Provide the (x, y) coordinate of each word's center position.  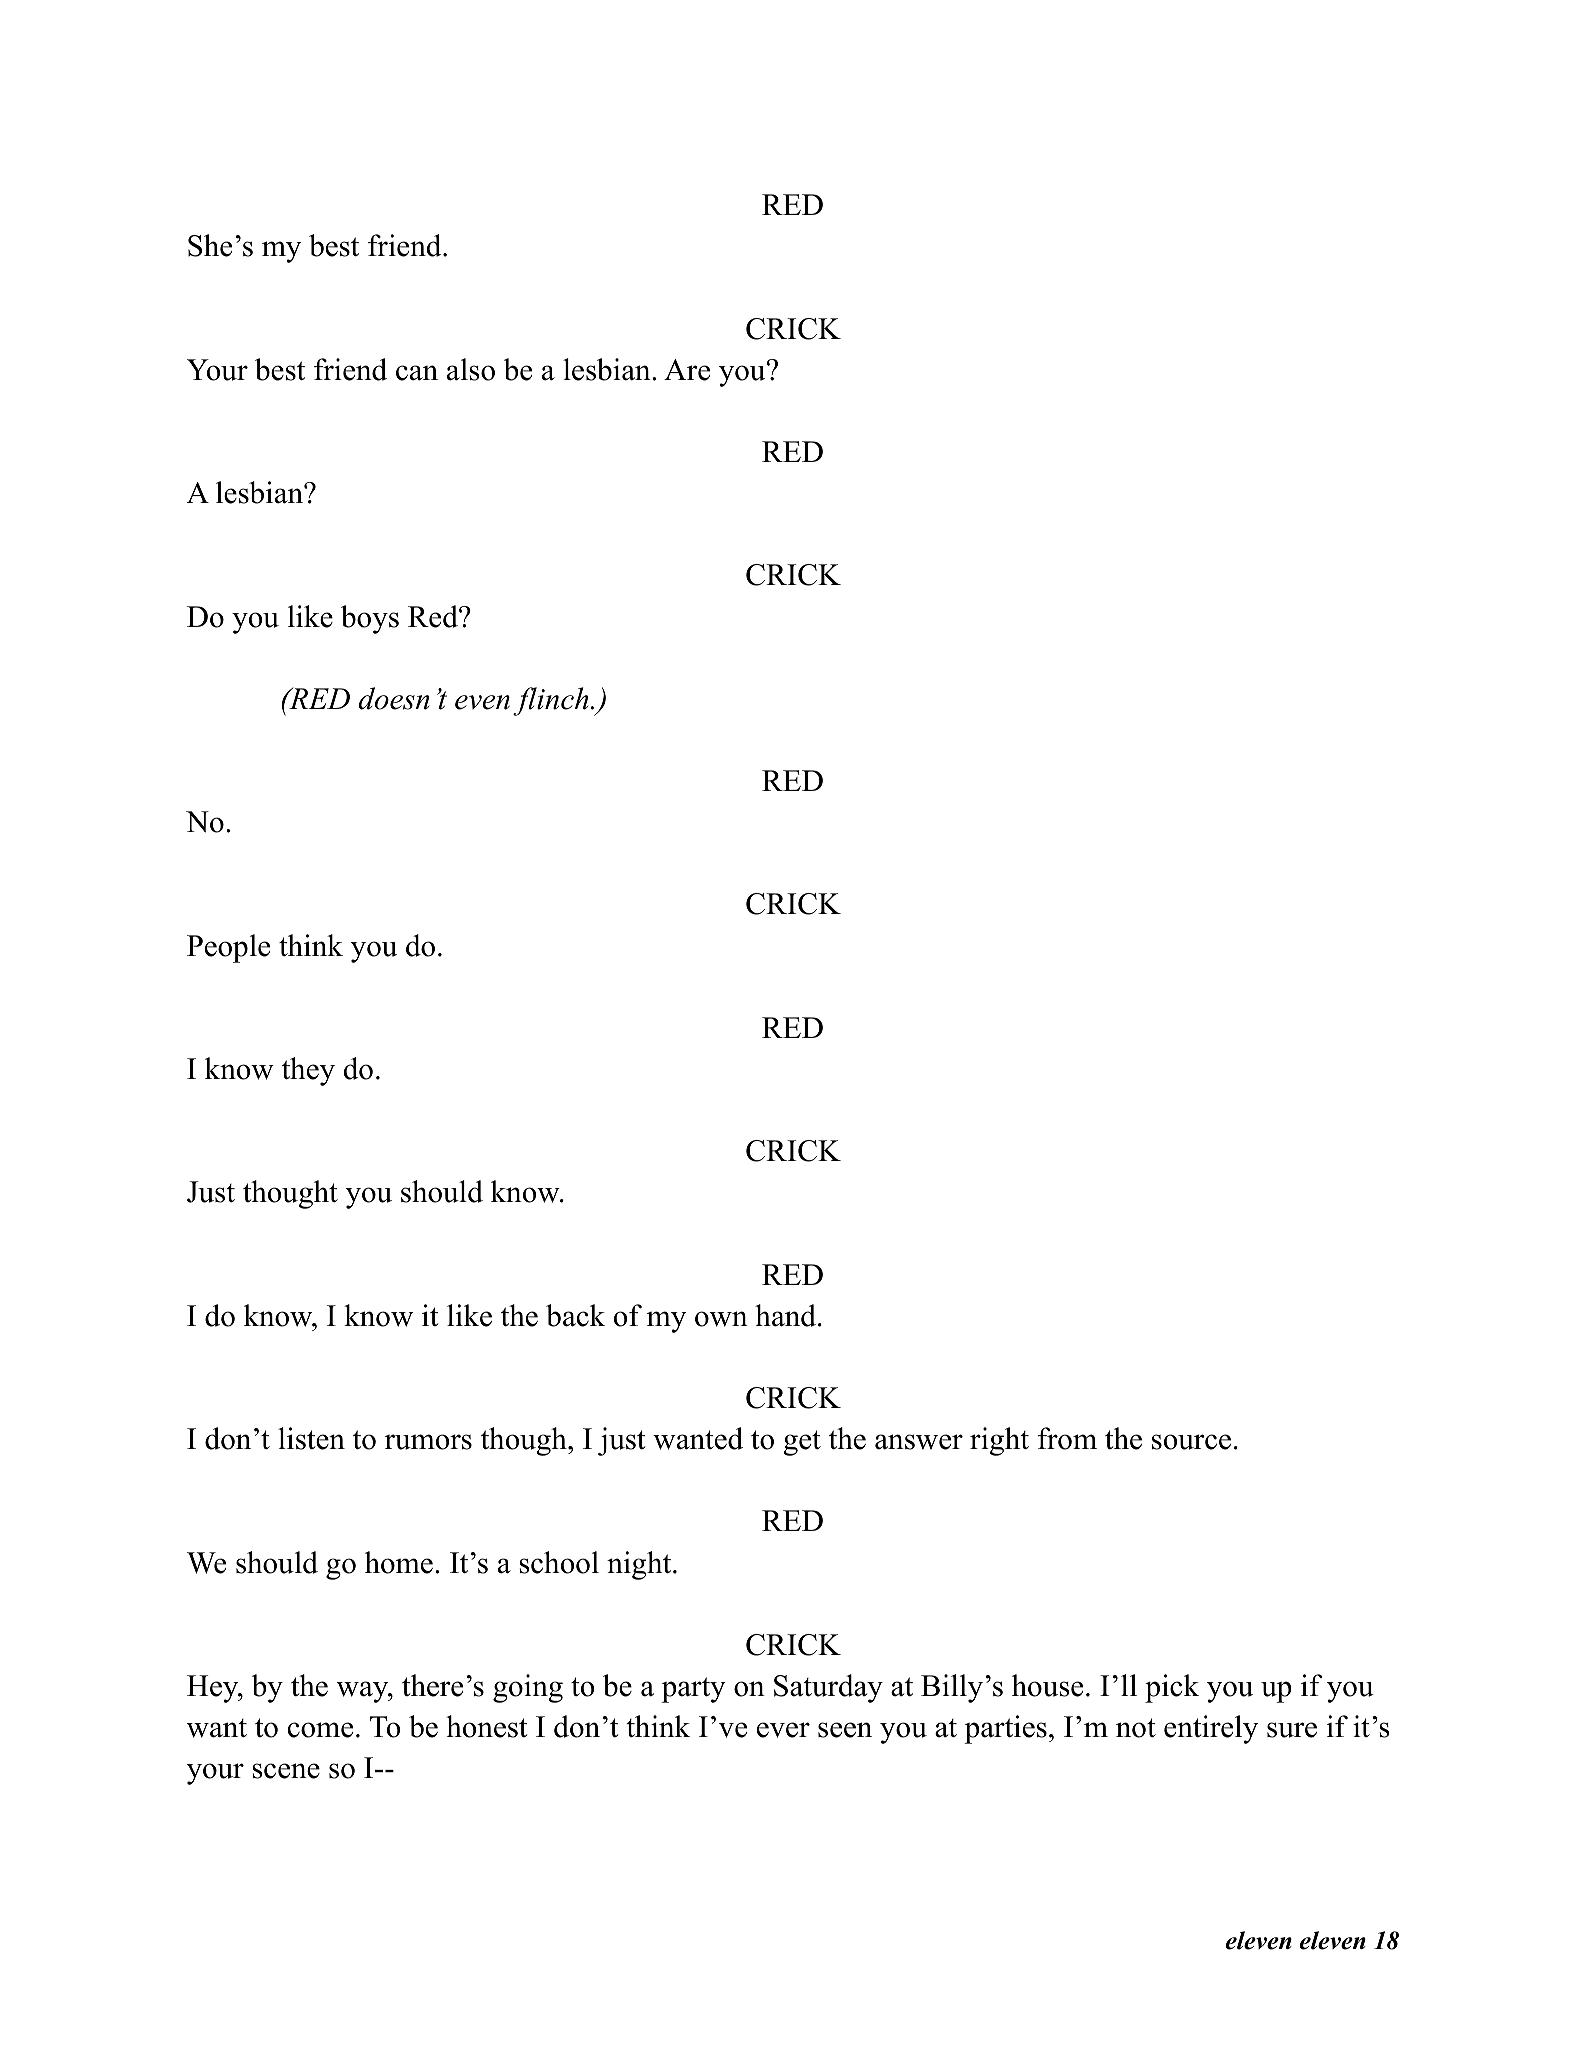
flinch (550, 701)
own (721, 1319)
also (471, 369)
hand (785, 1315)
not (1136, 1728)
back (575, 1315)
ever (783, 1730)
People (228, 948)
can (417, 373)
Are (687, 370)
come (320, 1730)
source (1191, 1442)
